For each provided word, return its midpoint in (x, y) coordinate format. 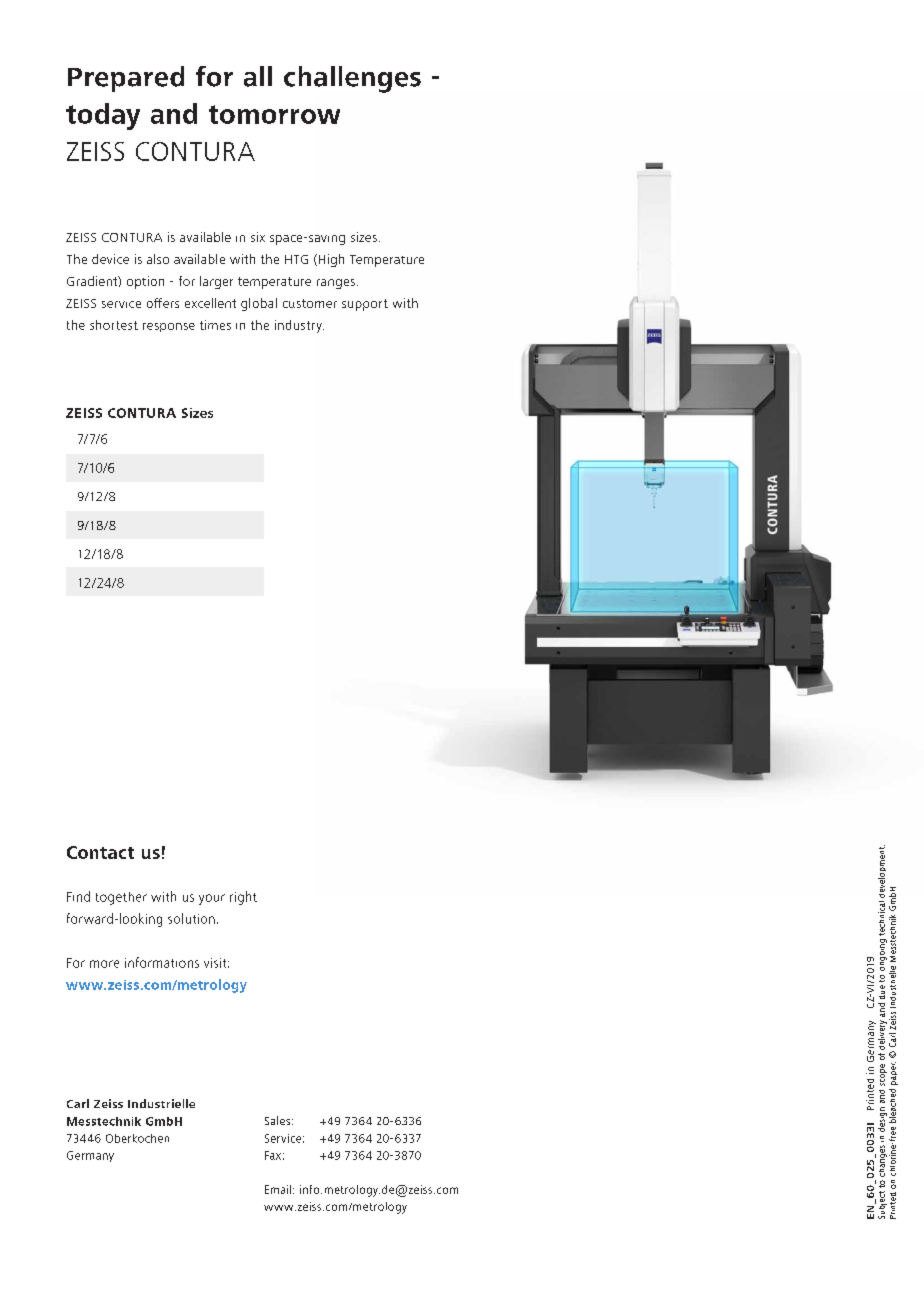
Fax (273, 1155)
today (103, 116)
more (104, 964)
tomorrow (274, 114)
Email (279, 1189)
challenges (352, 79)
